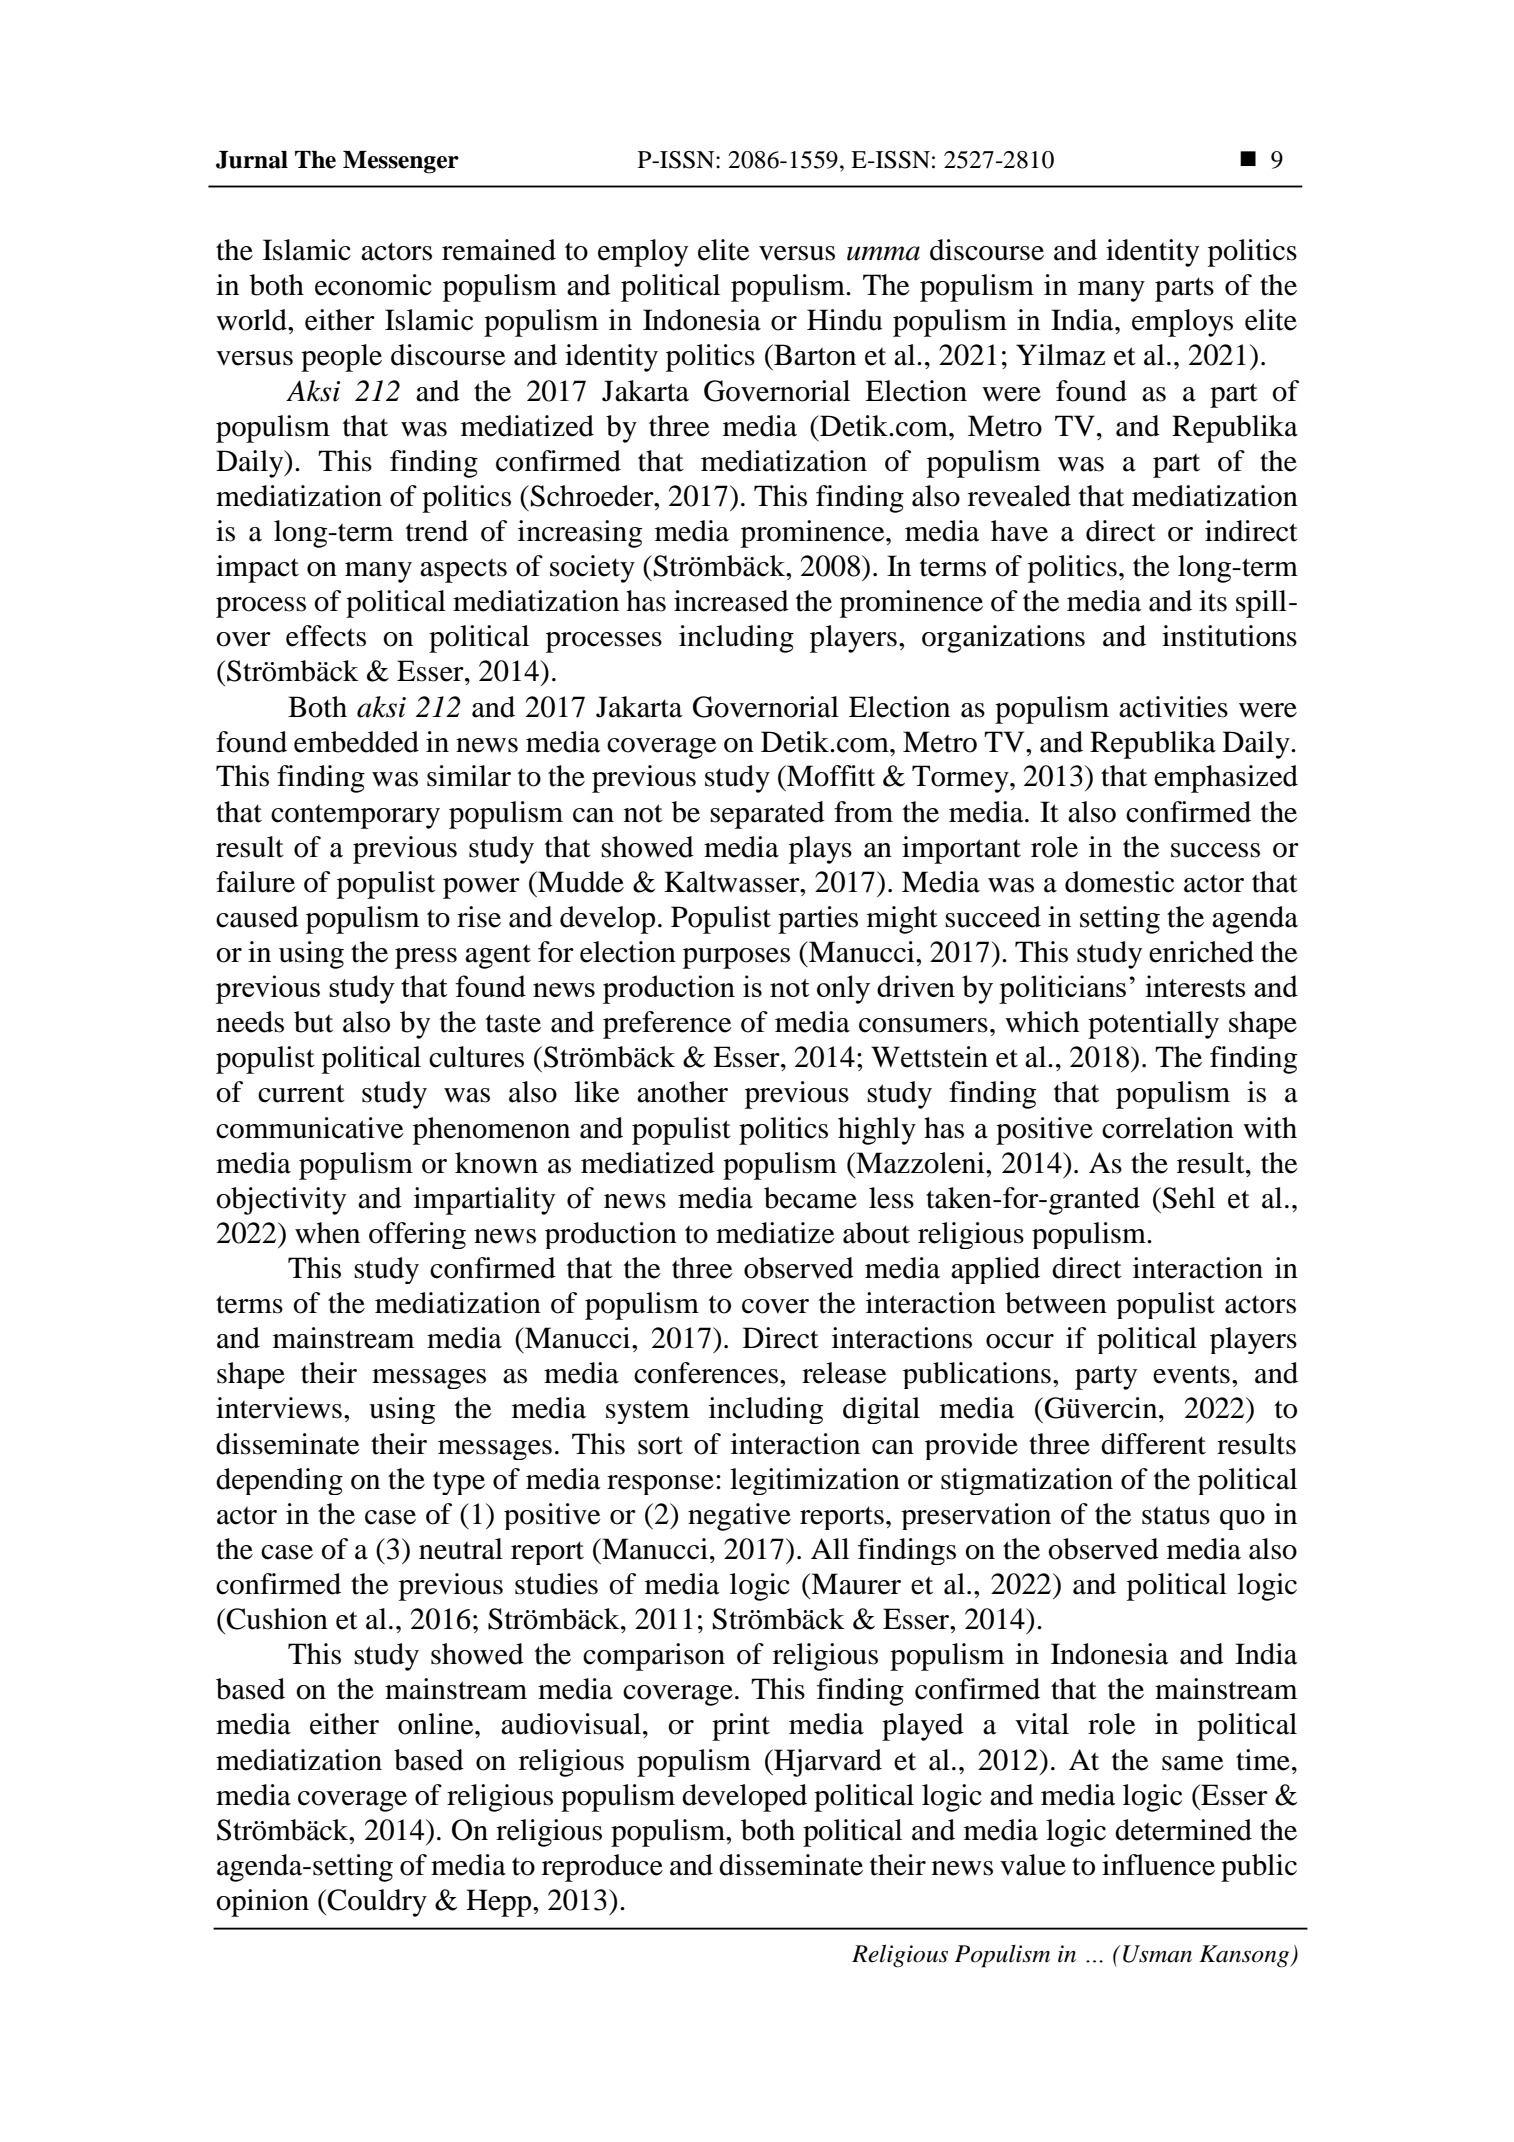  Describe the element at coordinates (883, 253) in the document. I see `umma` at that location.
